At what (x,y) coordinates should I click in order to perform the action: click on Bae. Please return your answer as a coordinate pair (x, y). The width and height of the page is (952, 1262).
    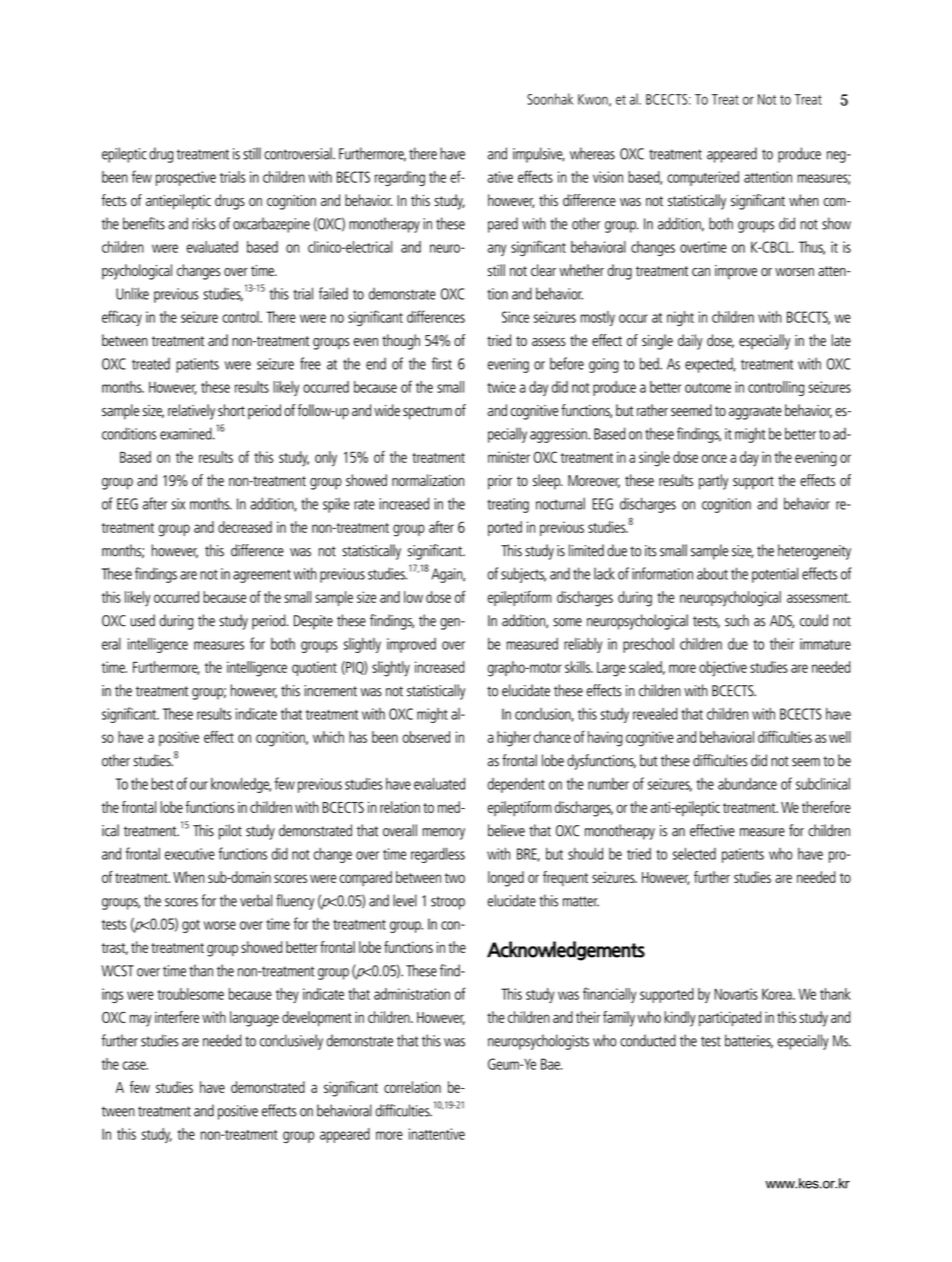
    Looking at the image, I should click on (551, 1064).
